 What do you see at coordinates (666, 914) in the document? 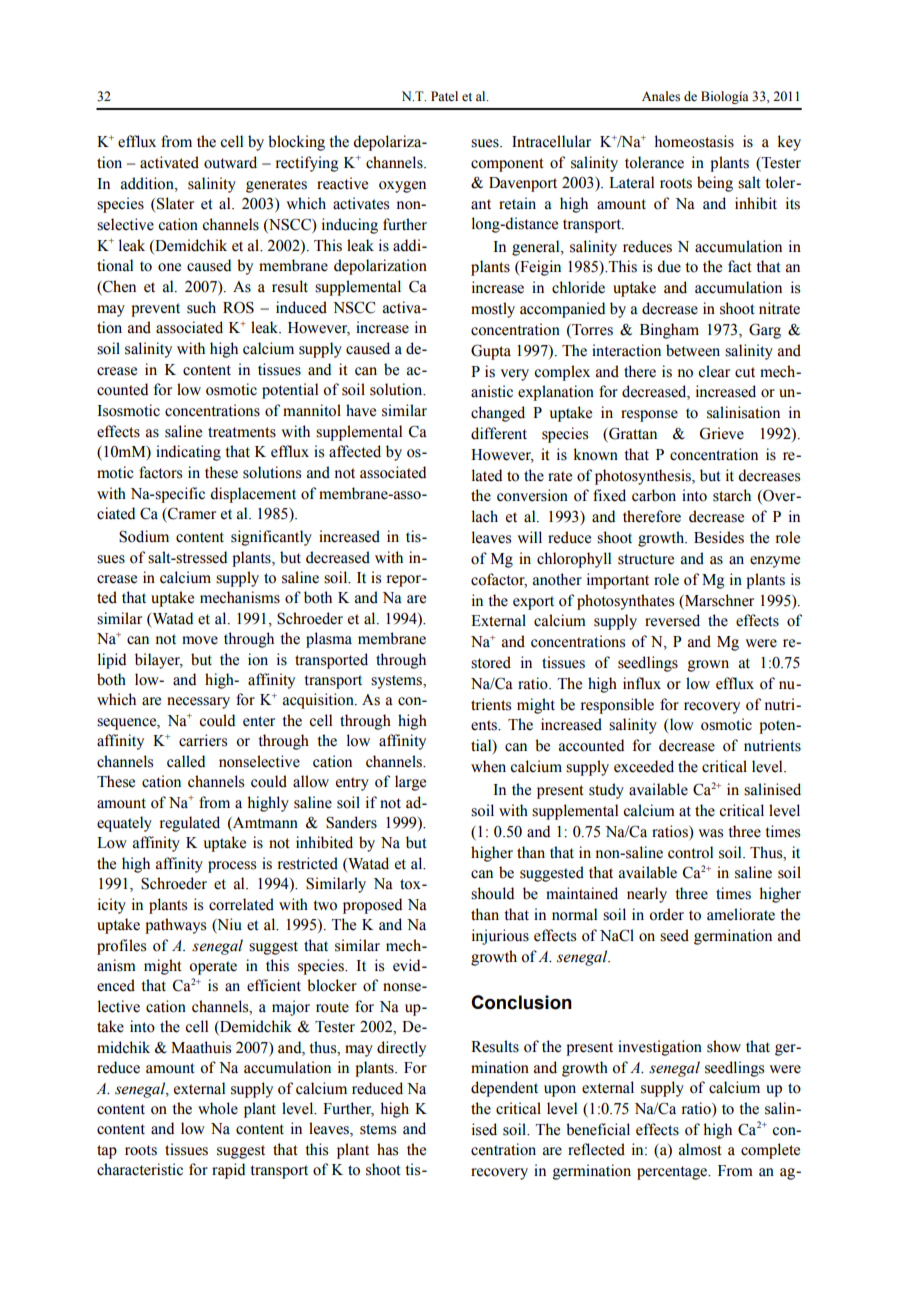
I see `order` at bounding box center [666, 914].
